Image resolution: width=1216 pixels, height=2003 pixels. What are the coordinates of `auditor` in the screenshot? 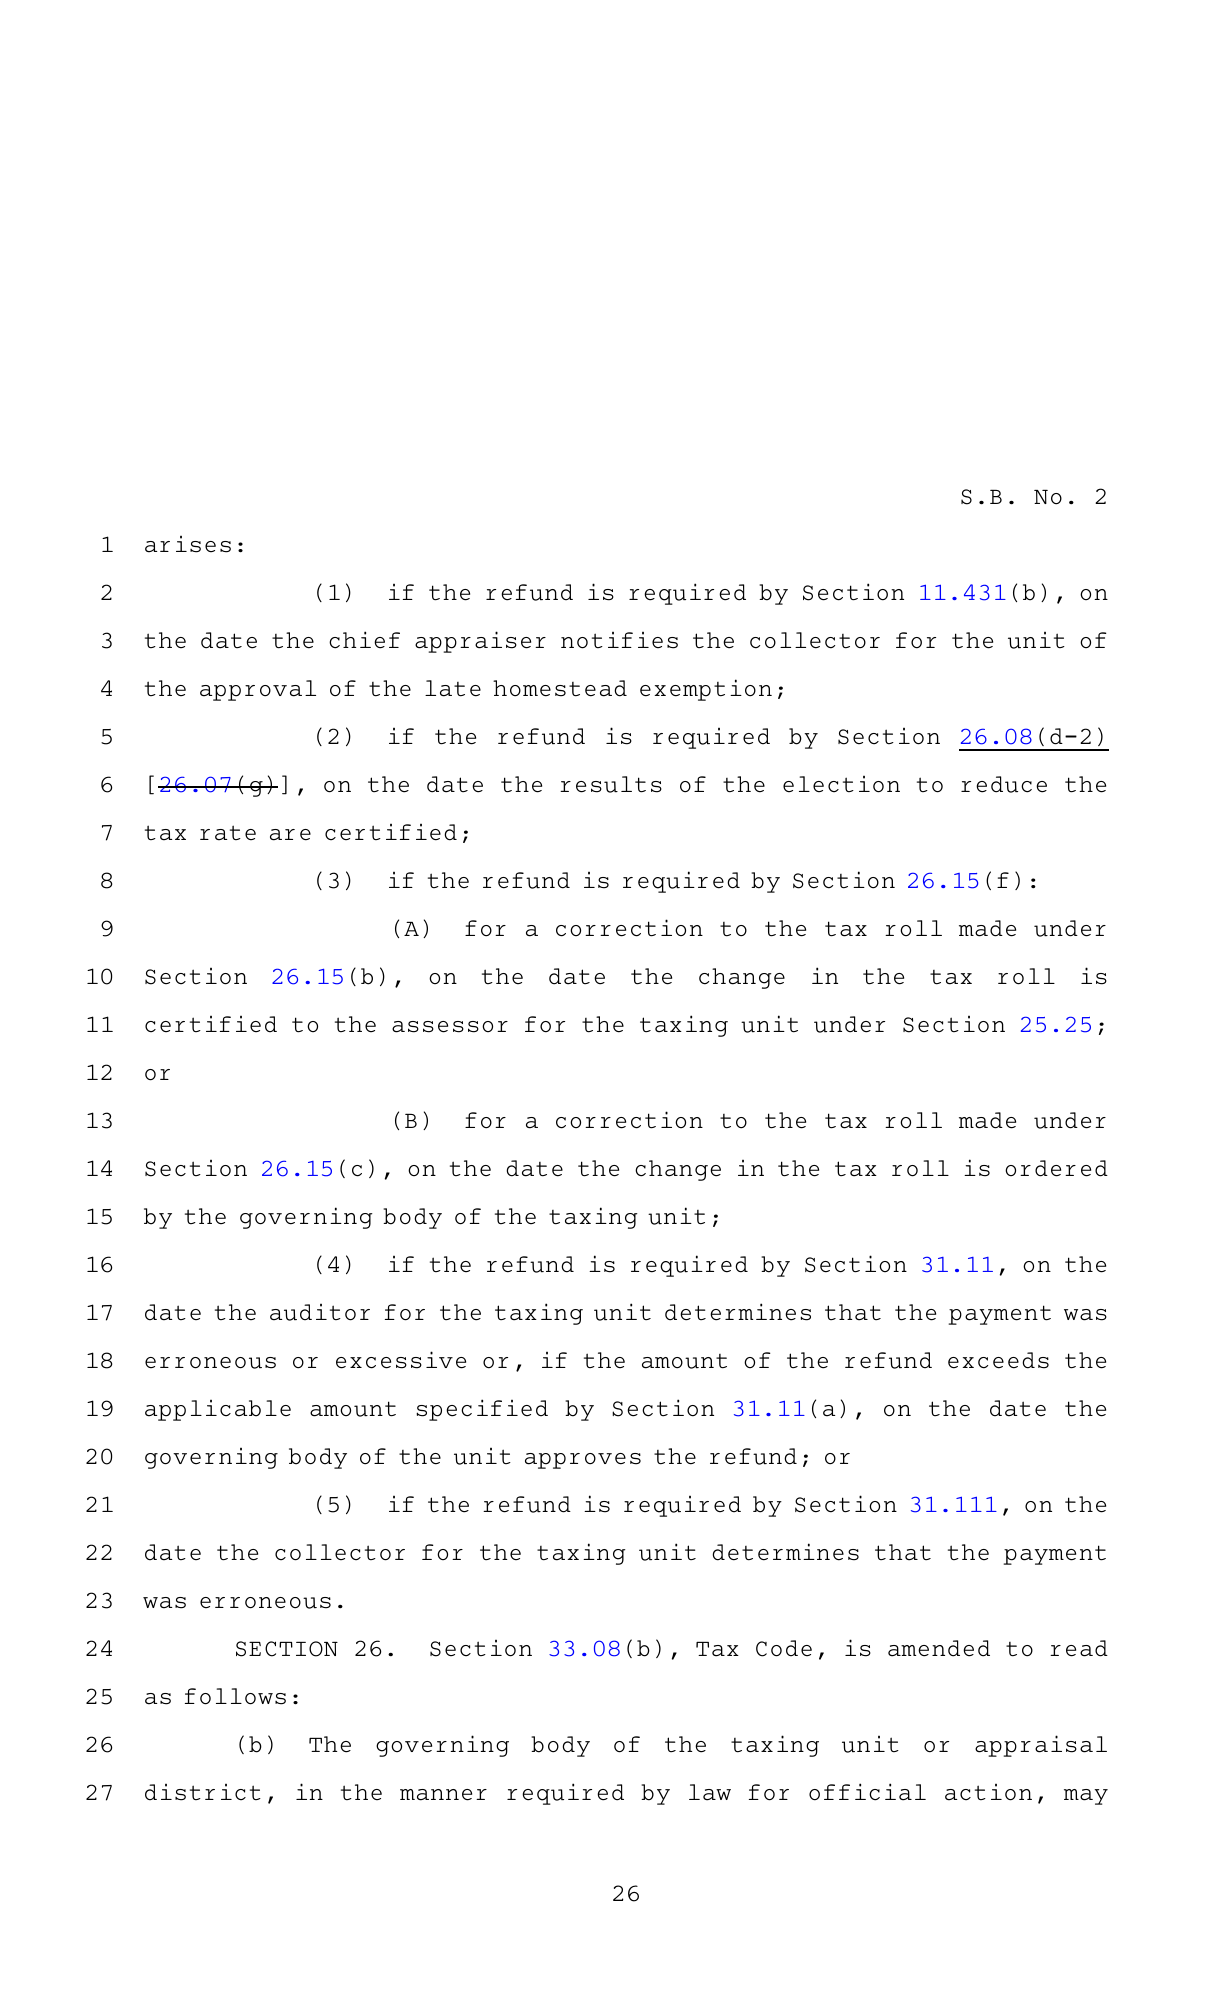 It's located at (320, 1312).
